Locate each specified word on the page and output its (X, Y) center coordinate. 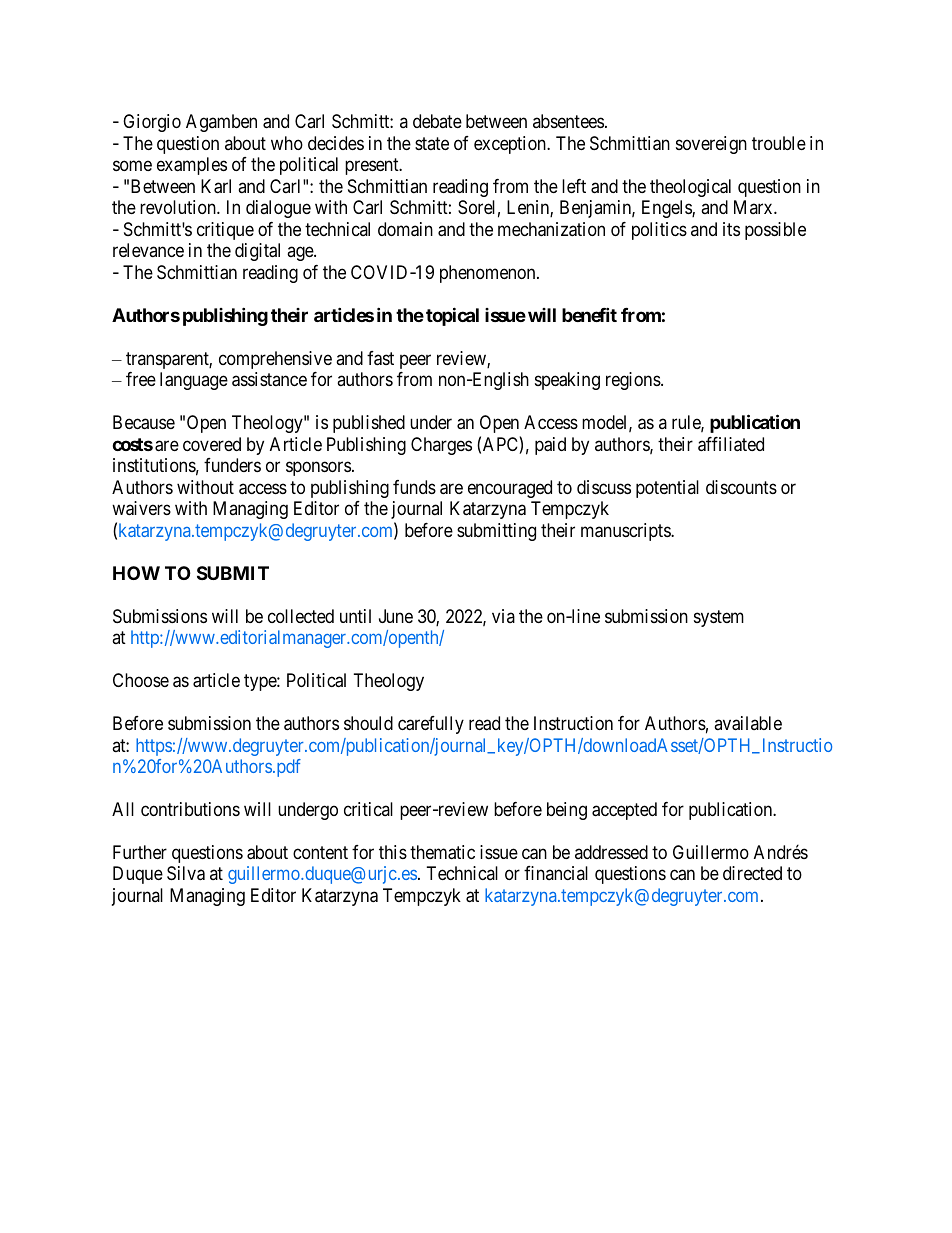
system (719, 618)
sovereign (711, 145)
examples (192, 166)
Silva (186, 873)
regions (633, 381)
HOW (136, 573)
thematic (442, 852)
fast (380, 358)
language (194, 381)
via (503, 616)
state (432, 143)
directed (752, 873)
